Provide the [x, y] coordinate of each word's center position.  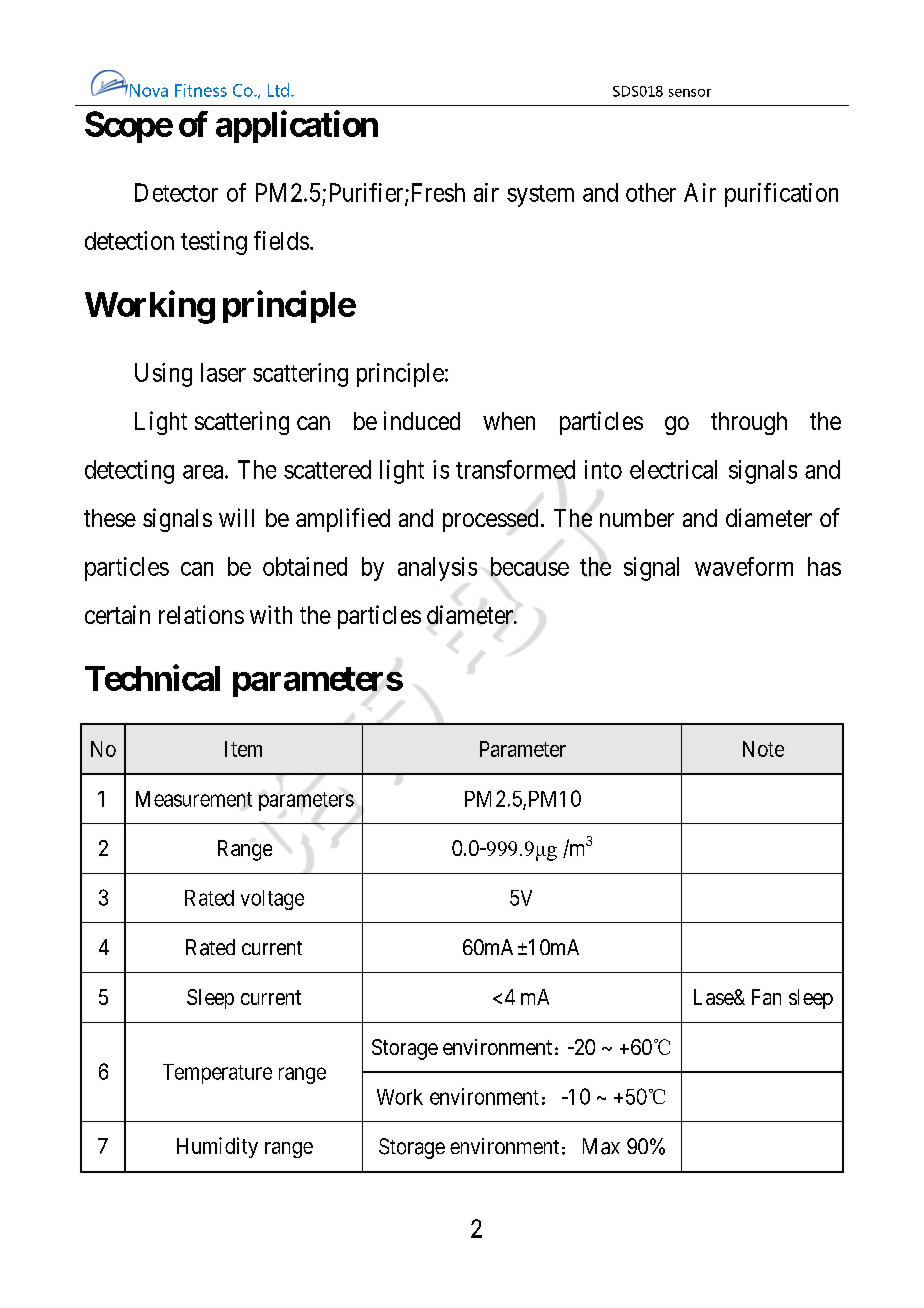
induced [422, 420]
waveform [744, 566]
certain [117, 614]
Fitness [201, 90]
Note [763, 749]
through [749, 423]
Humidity [217, 1147]
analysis [437, 569]
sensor [690, 93]
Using [163, 375]
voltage [272, 900]
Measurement [194, 799]
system [540, 196]
